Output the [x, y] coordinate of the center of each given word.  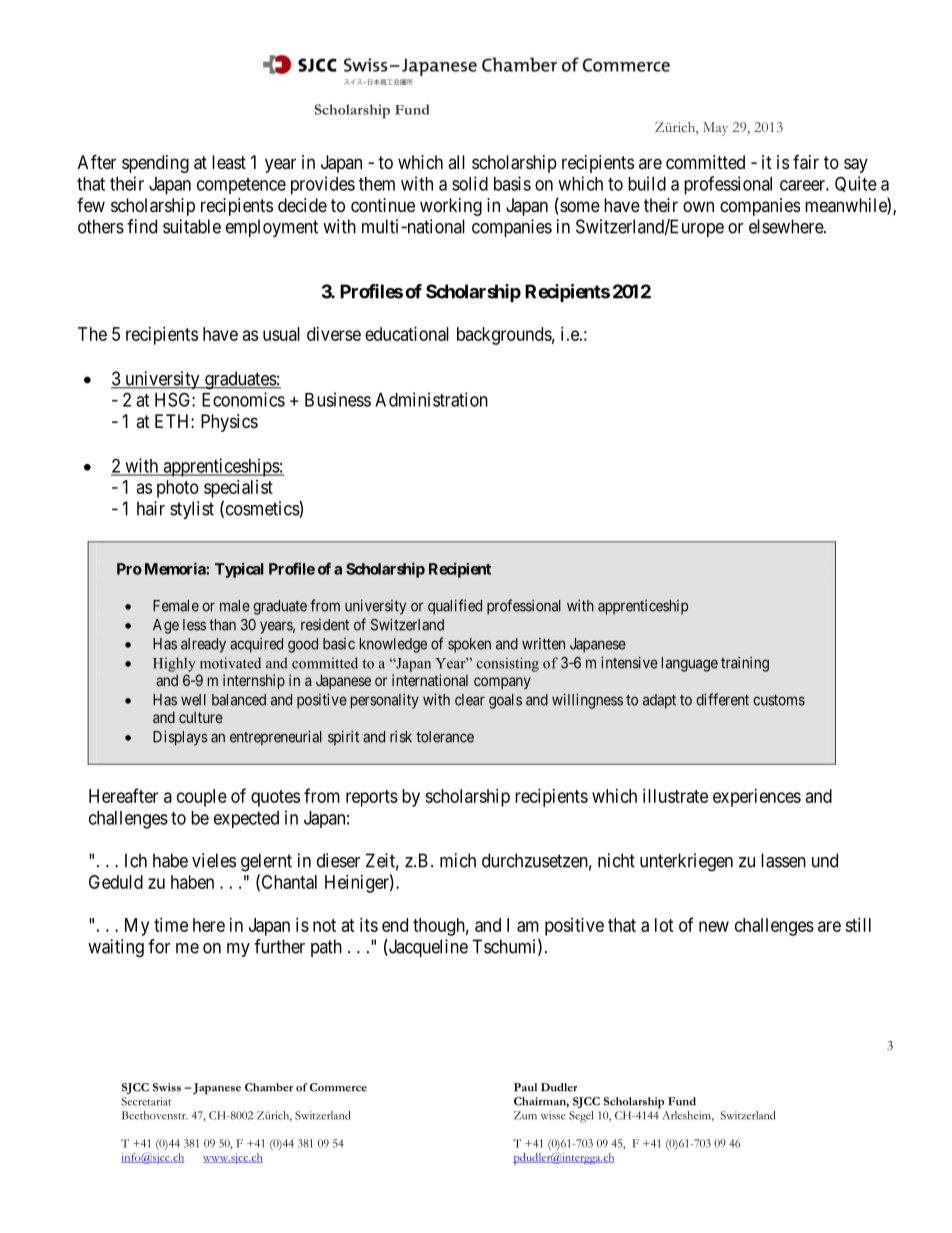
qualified [455, 607]
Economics [243, 399]
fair [806, 162]
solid [470, 183]
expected [246, 819]
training [745, 664]
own [698, 206]
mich [458, 860]
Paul [525, 1087]
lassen [783, 860]
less [194, 625]
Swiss [167, 1087]
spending [155, 164]
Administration [431, 399]
